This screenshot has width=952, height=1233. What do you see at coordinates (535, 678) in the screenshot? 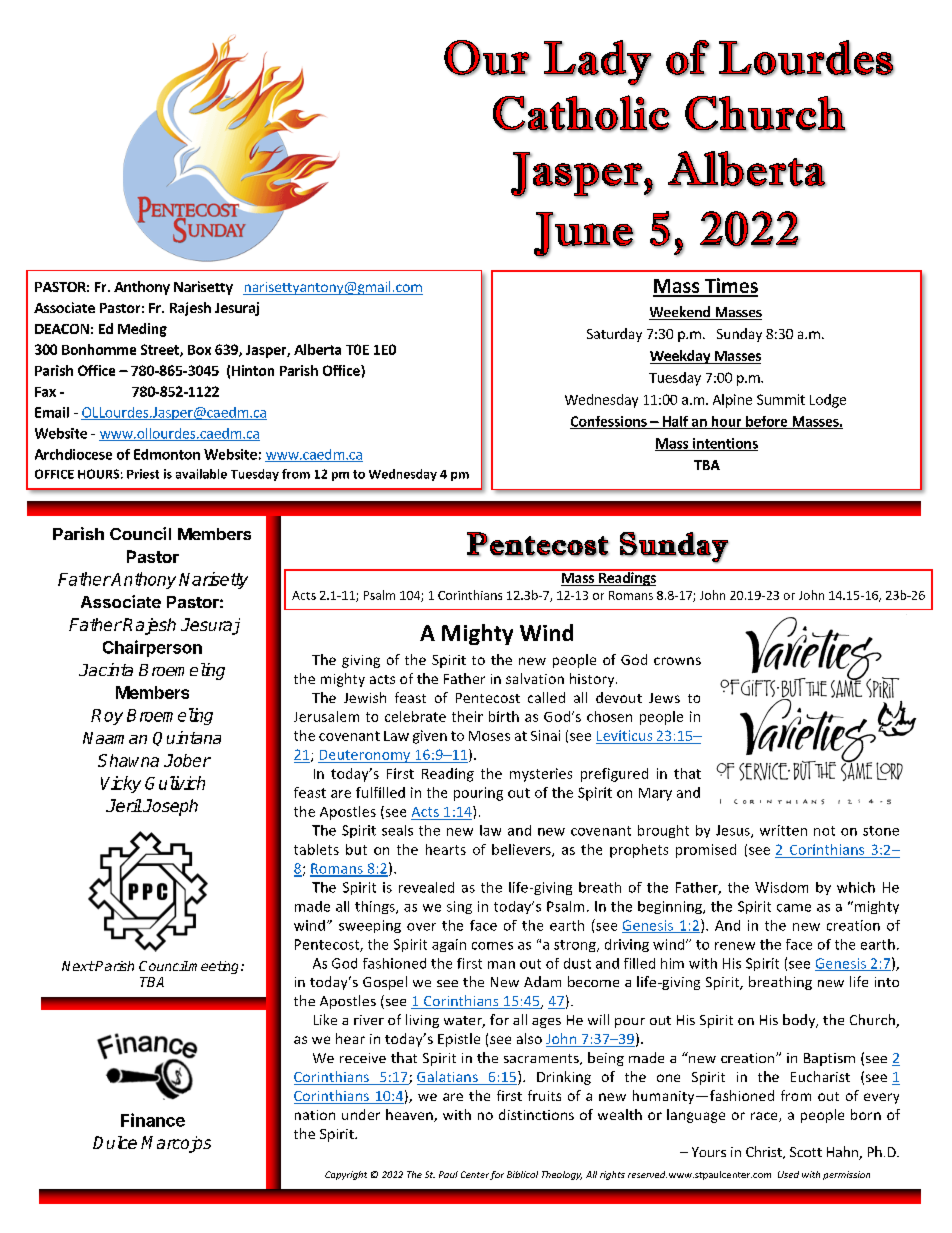
I see `salvation` at bounding box center [535, 678].
